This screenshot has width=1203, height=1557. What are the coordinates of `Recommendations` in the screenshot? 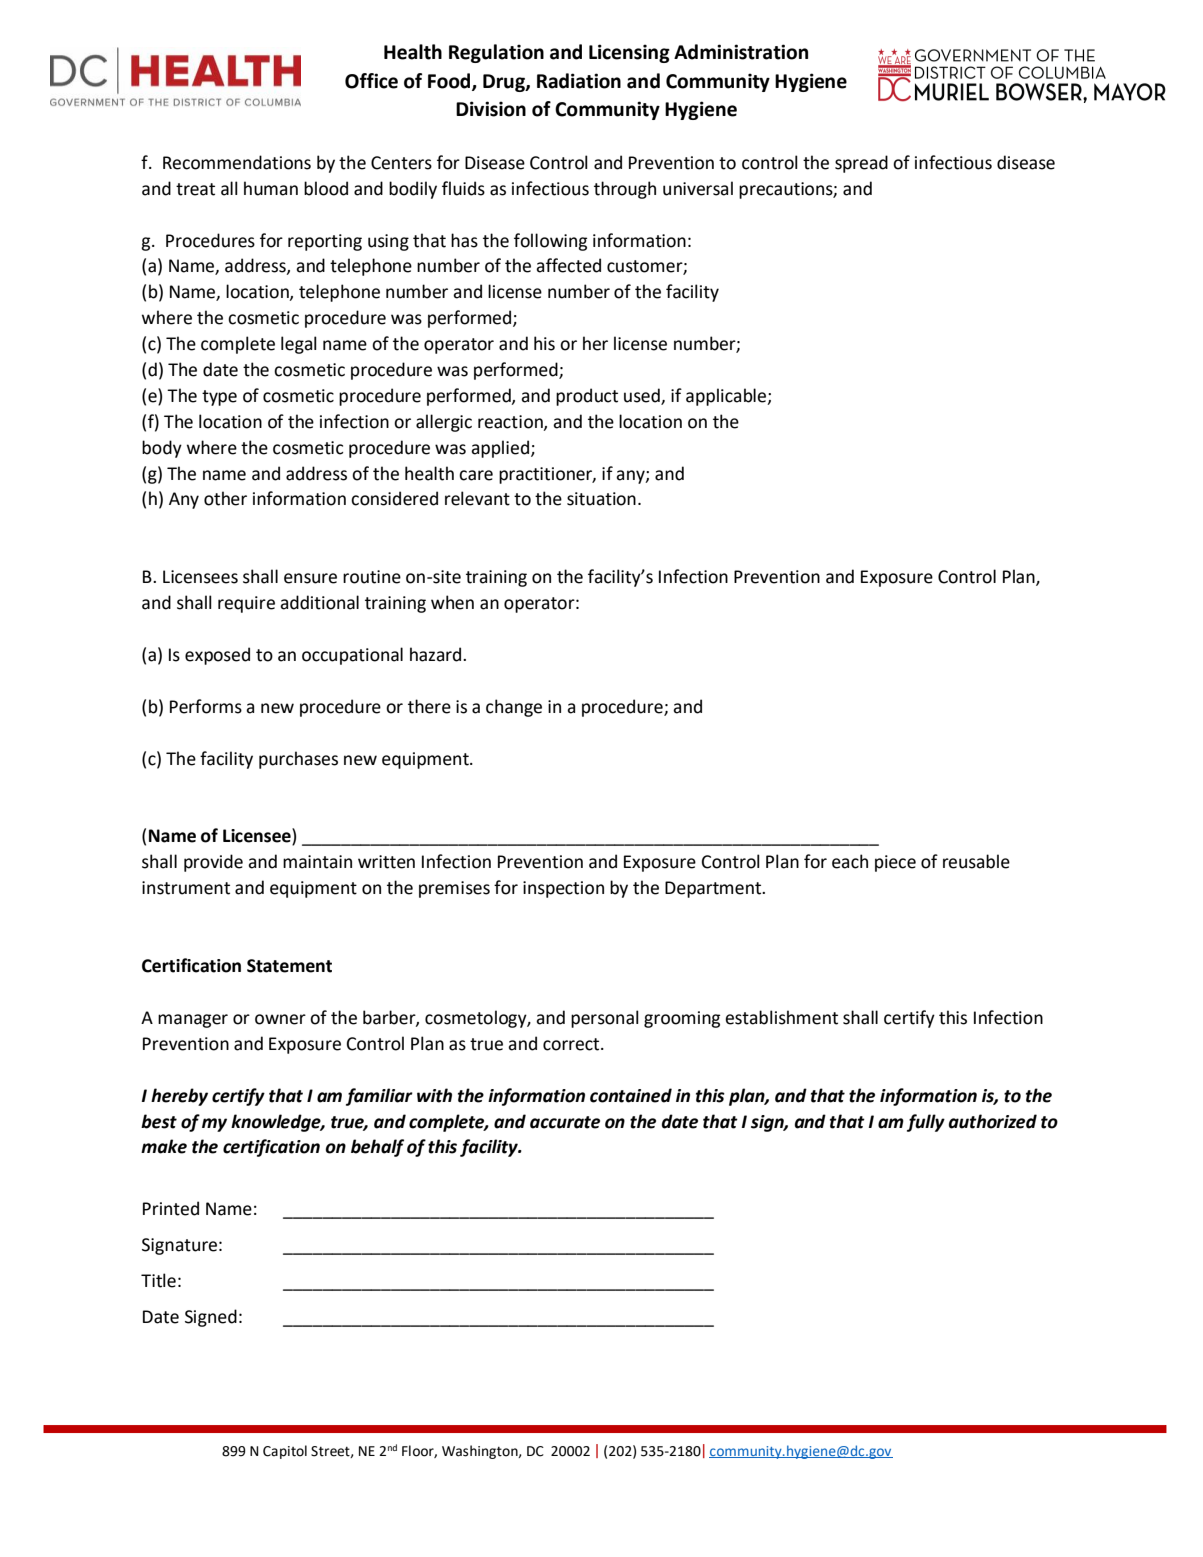 It's located at (237, 162).
